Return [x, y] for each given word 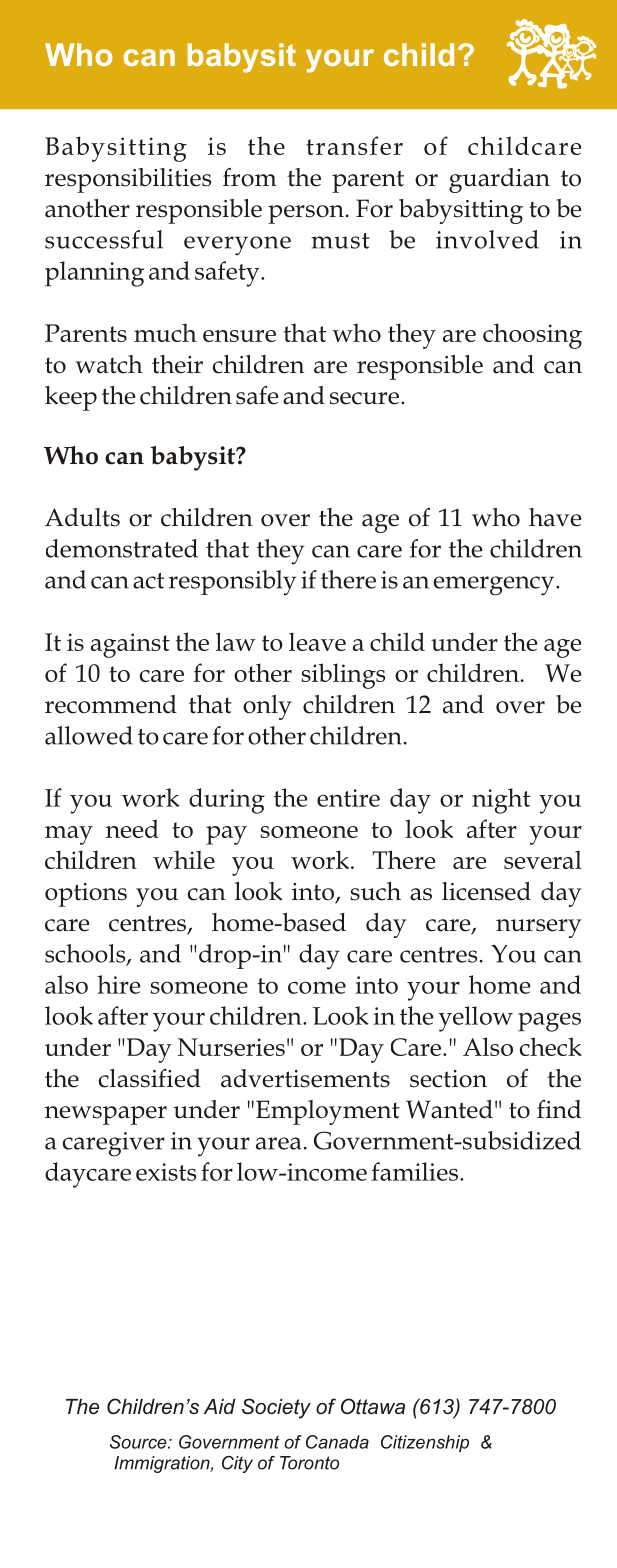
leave [317, 641]
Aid [220, 1406]
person [306, 214]
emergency [495, 586]
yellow [475, 1019]
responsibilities [128, 180]
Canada [337, 1442]
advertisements [305, 1078]
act [148, 581]
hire [119, 984]
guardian [499, 180]
